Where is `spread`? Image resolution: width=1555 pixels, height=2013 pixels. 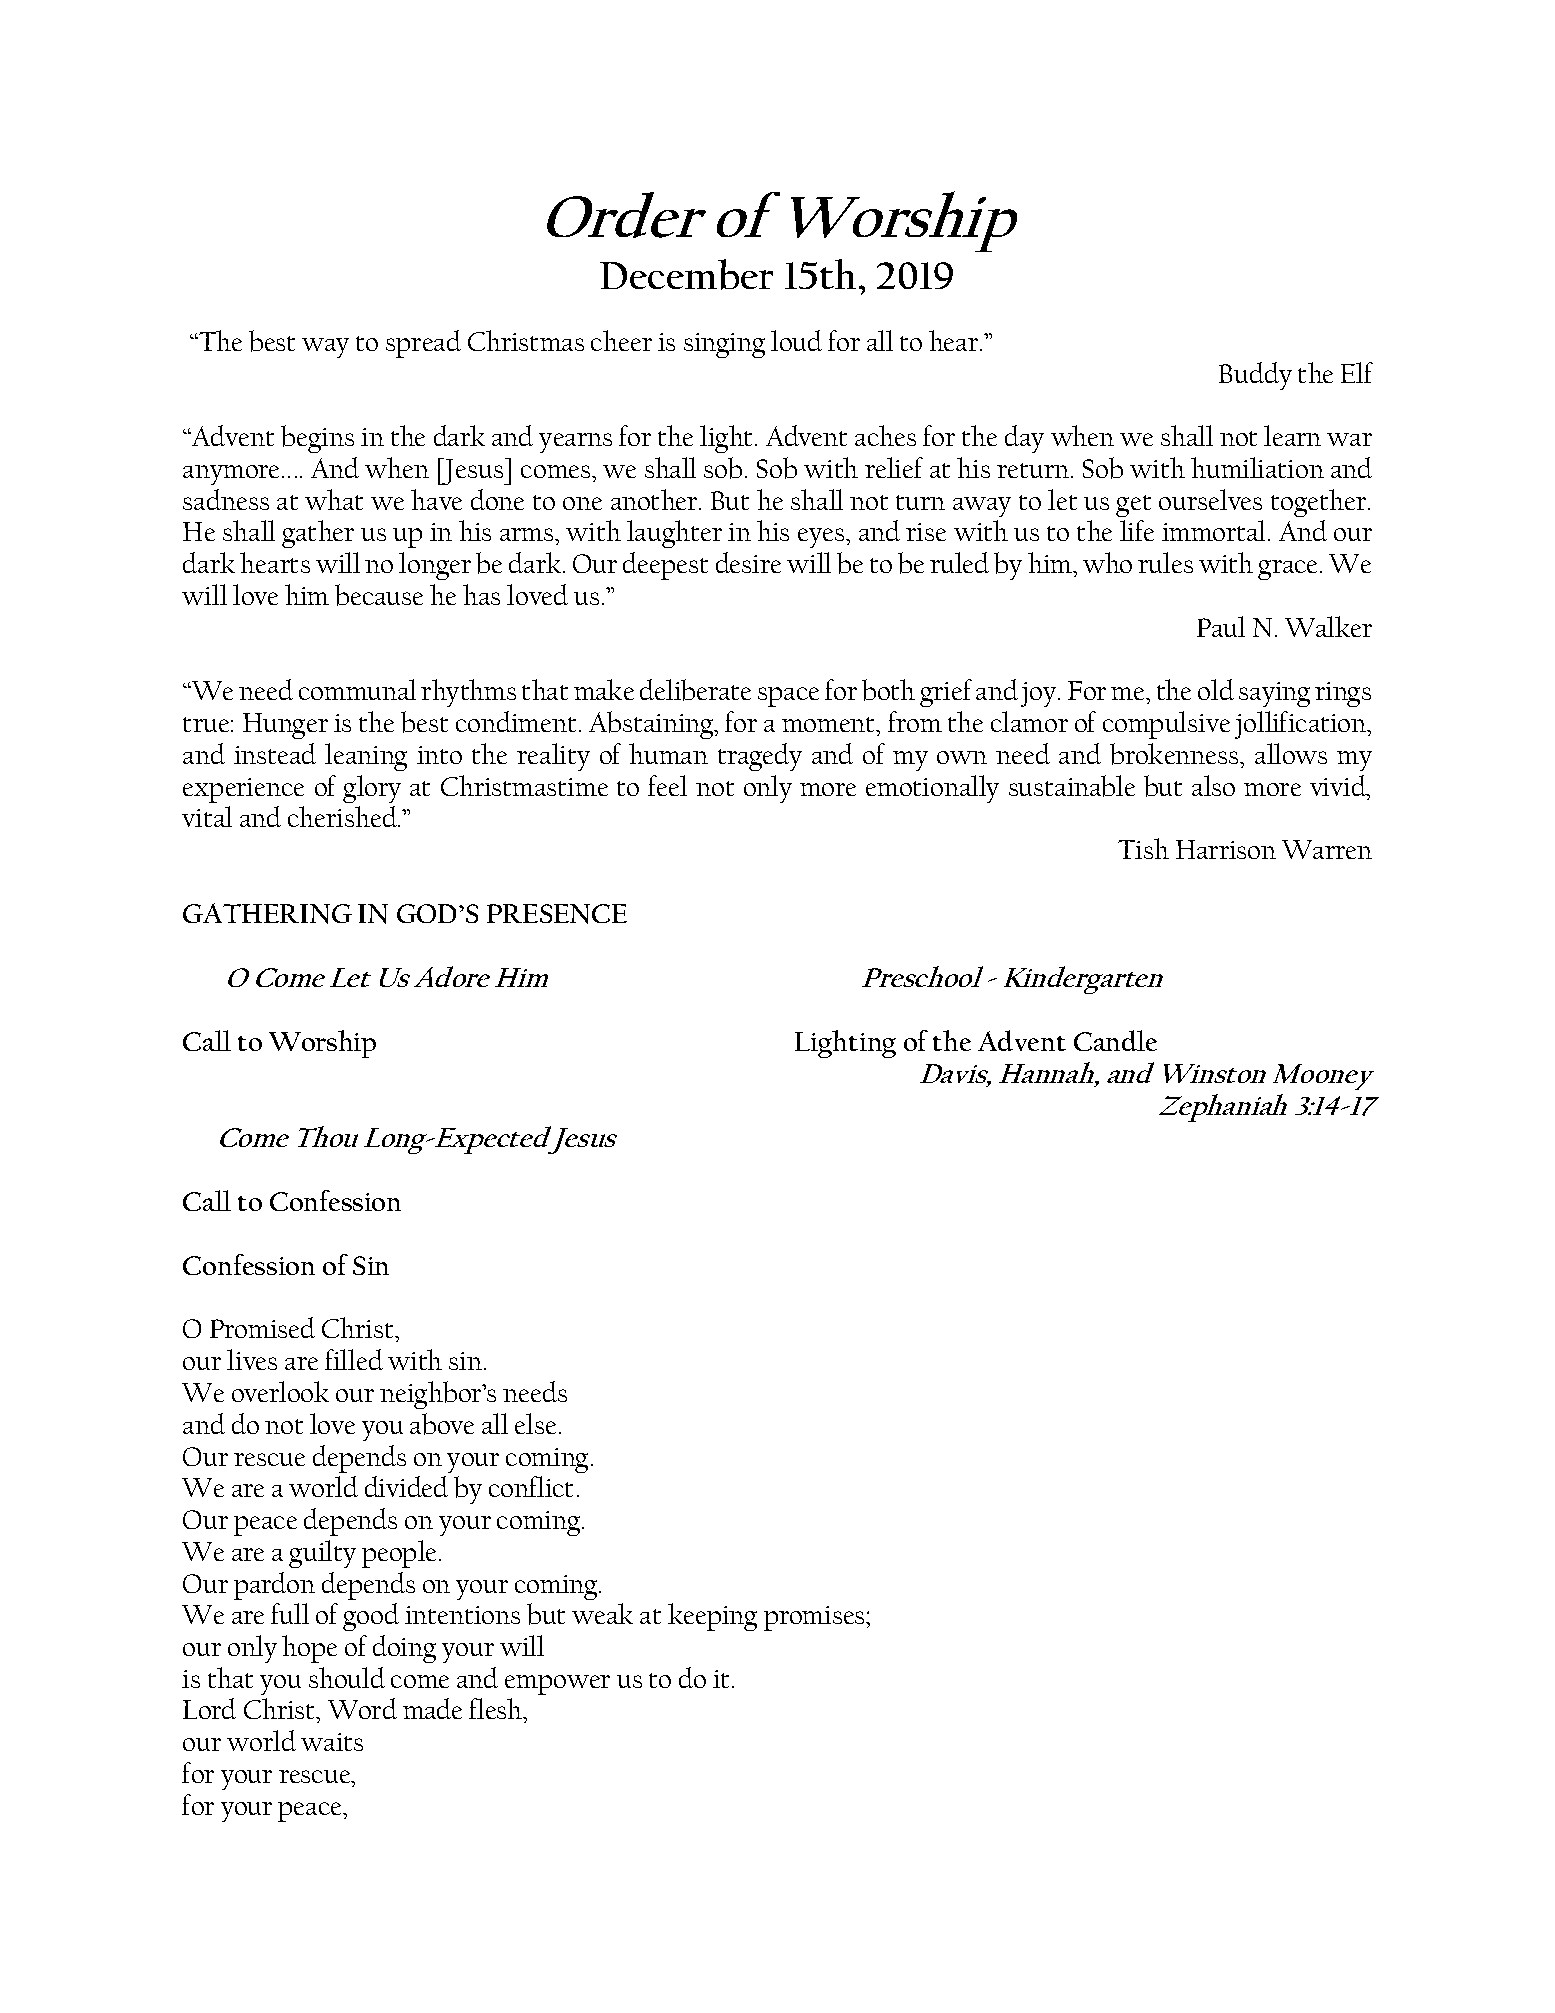 spread is located at coordinates (423, 344).
